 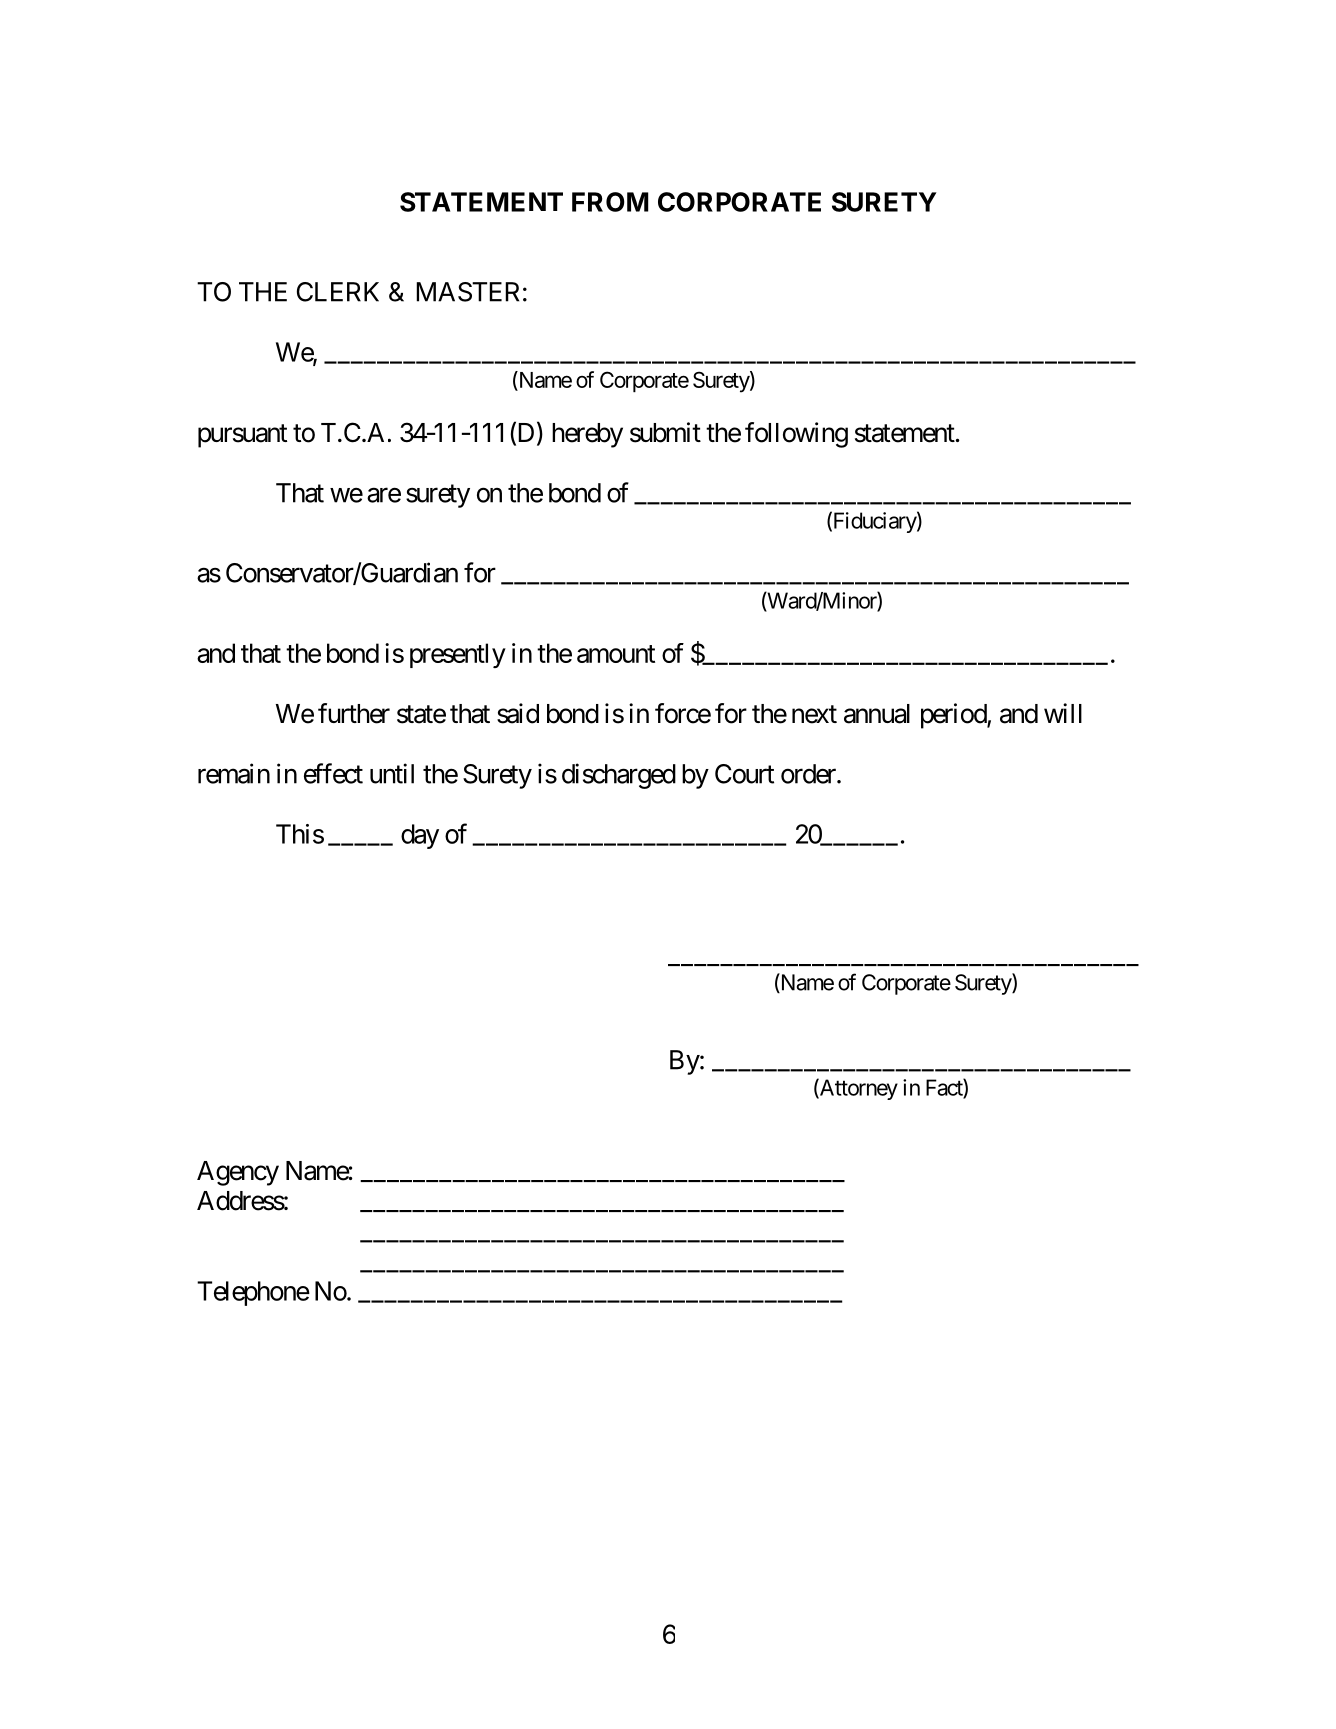 What do you see at coordinates (338, 292) in the page?
I see `CLERK` at bounding box center [338, 292].
